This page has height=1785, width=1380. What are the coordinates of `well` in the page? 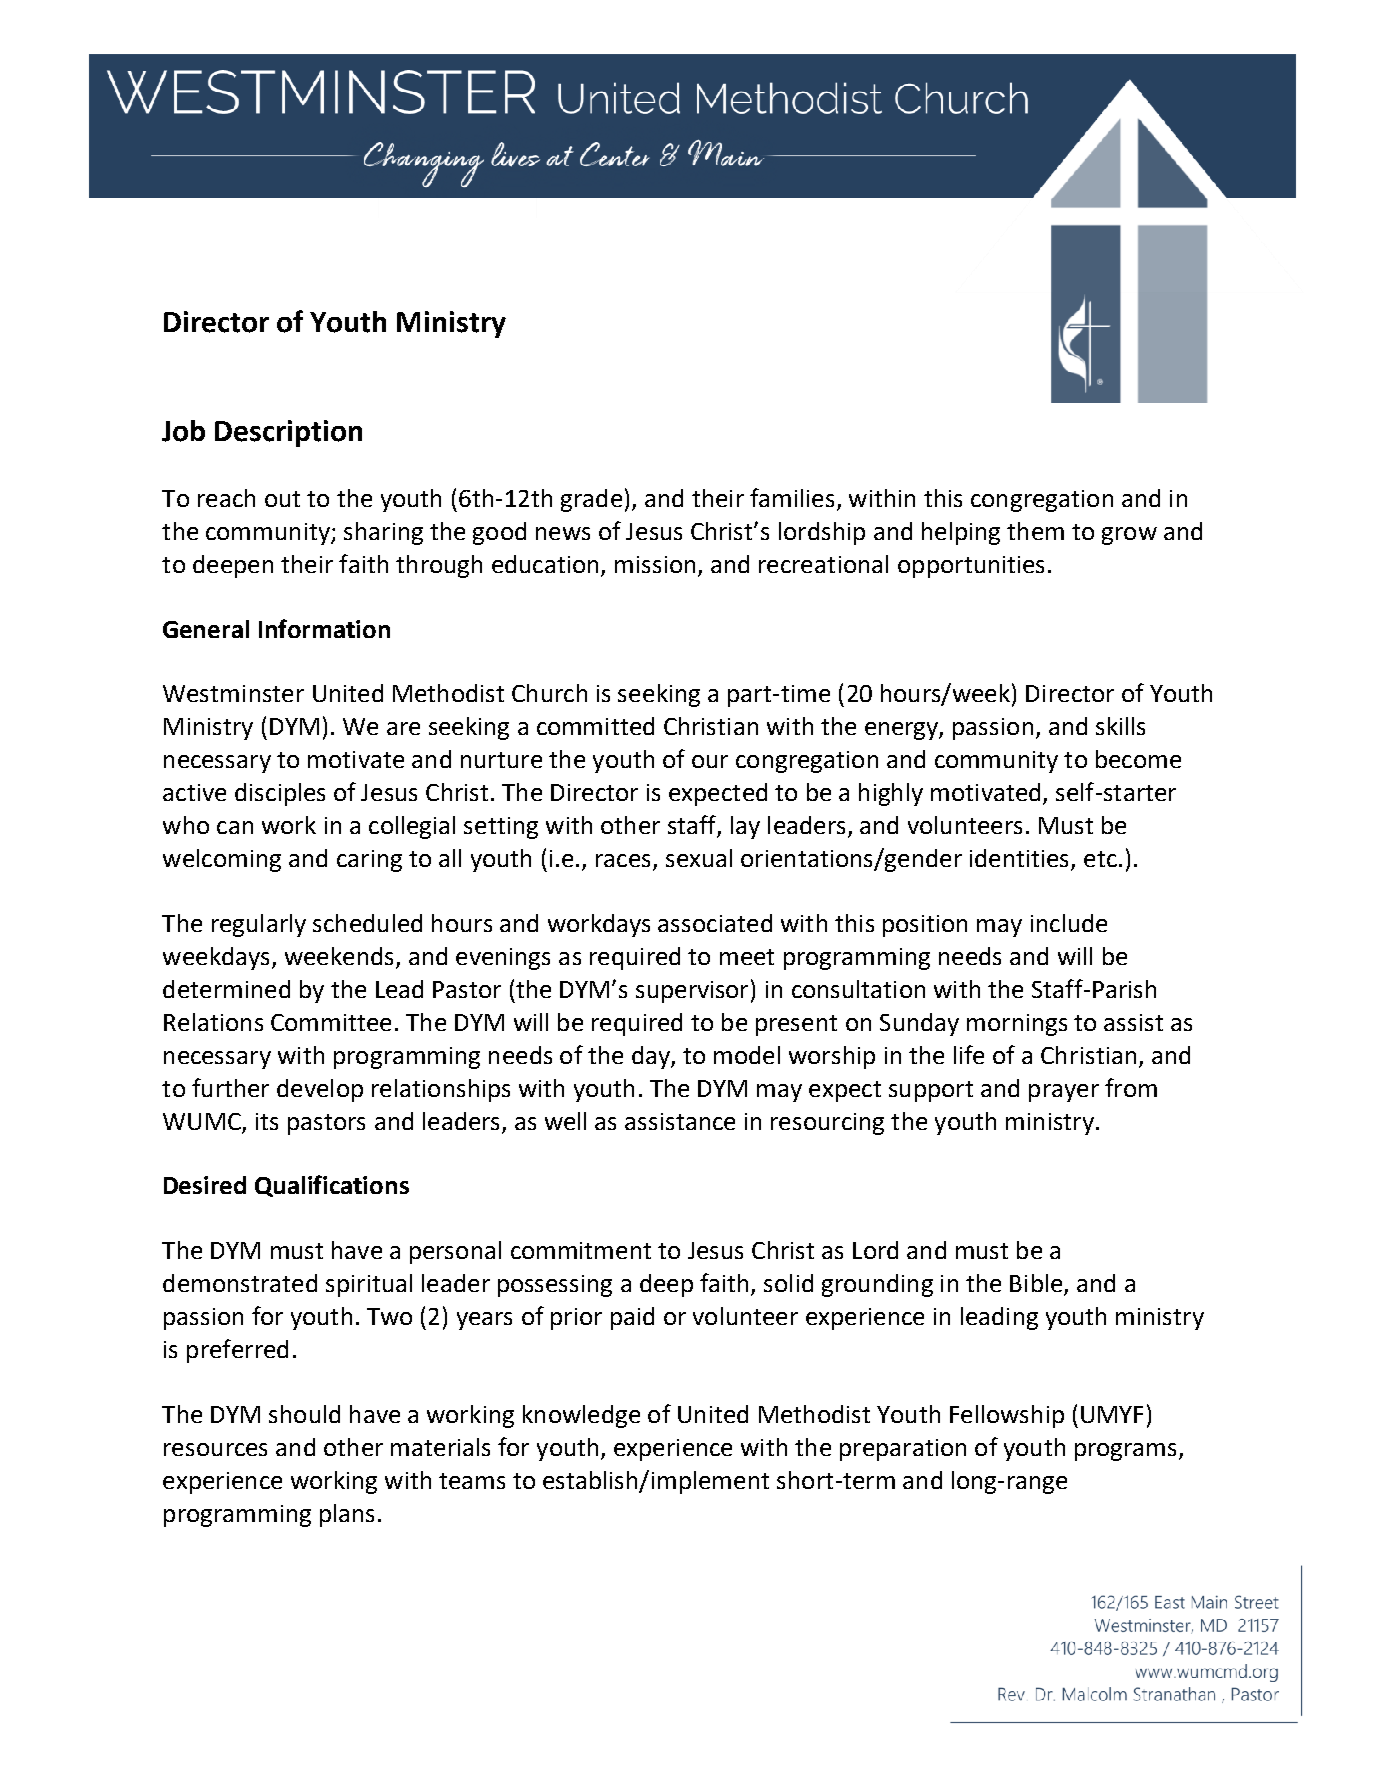 It's located at (565, 1121).
